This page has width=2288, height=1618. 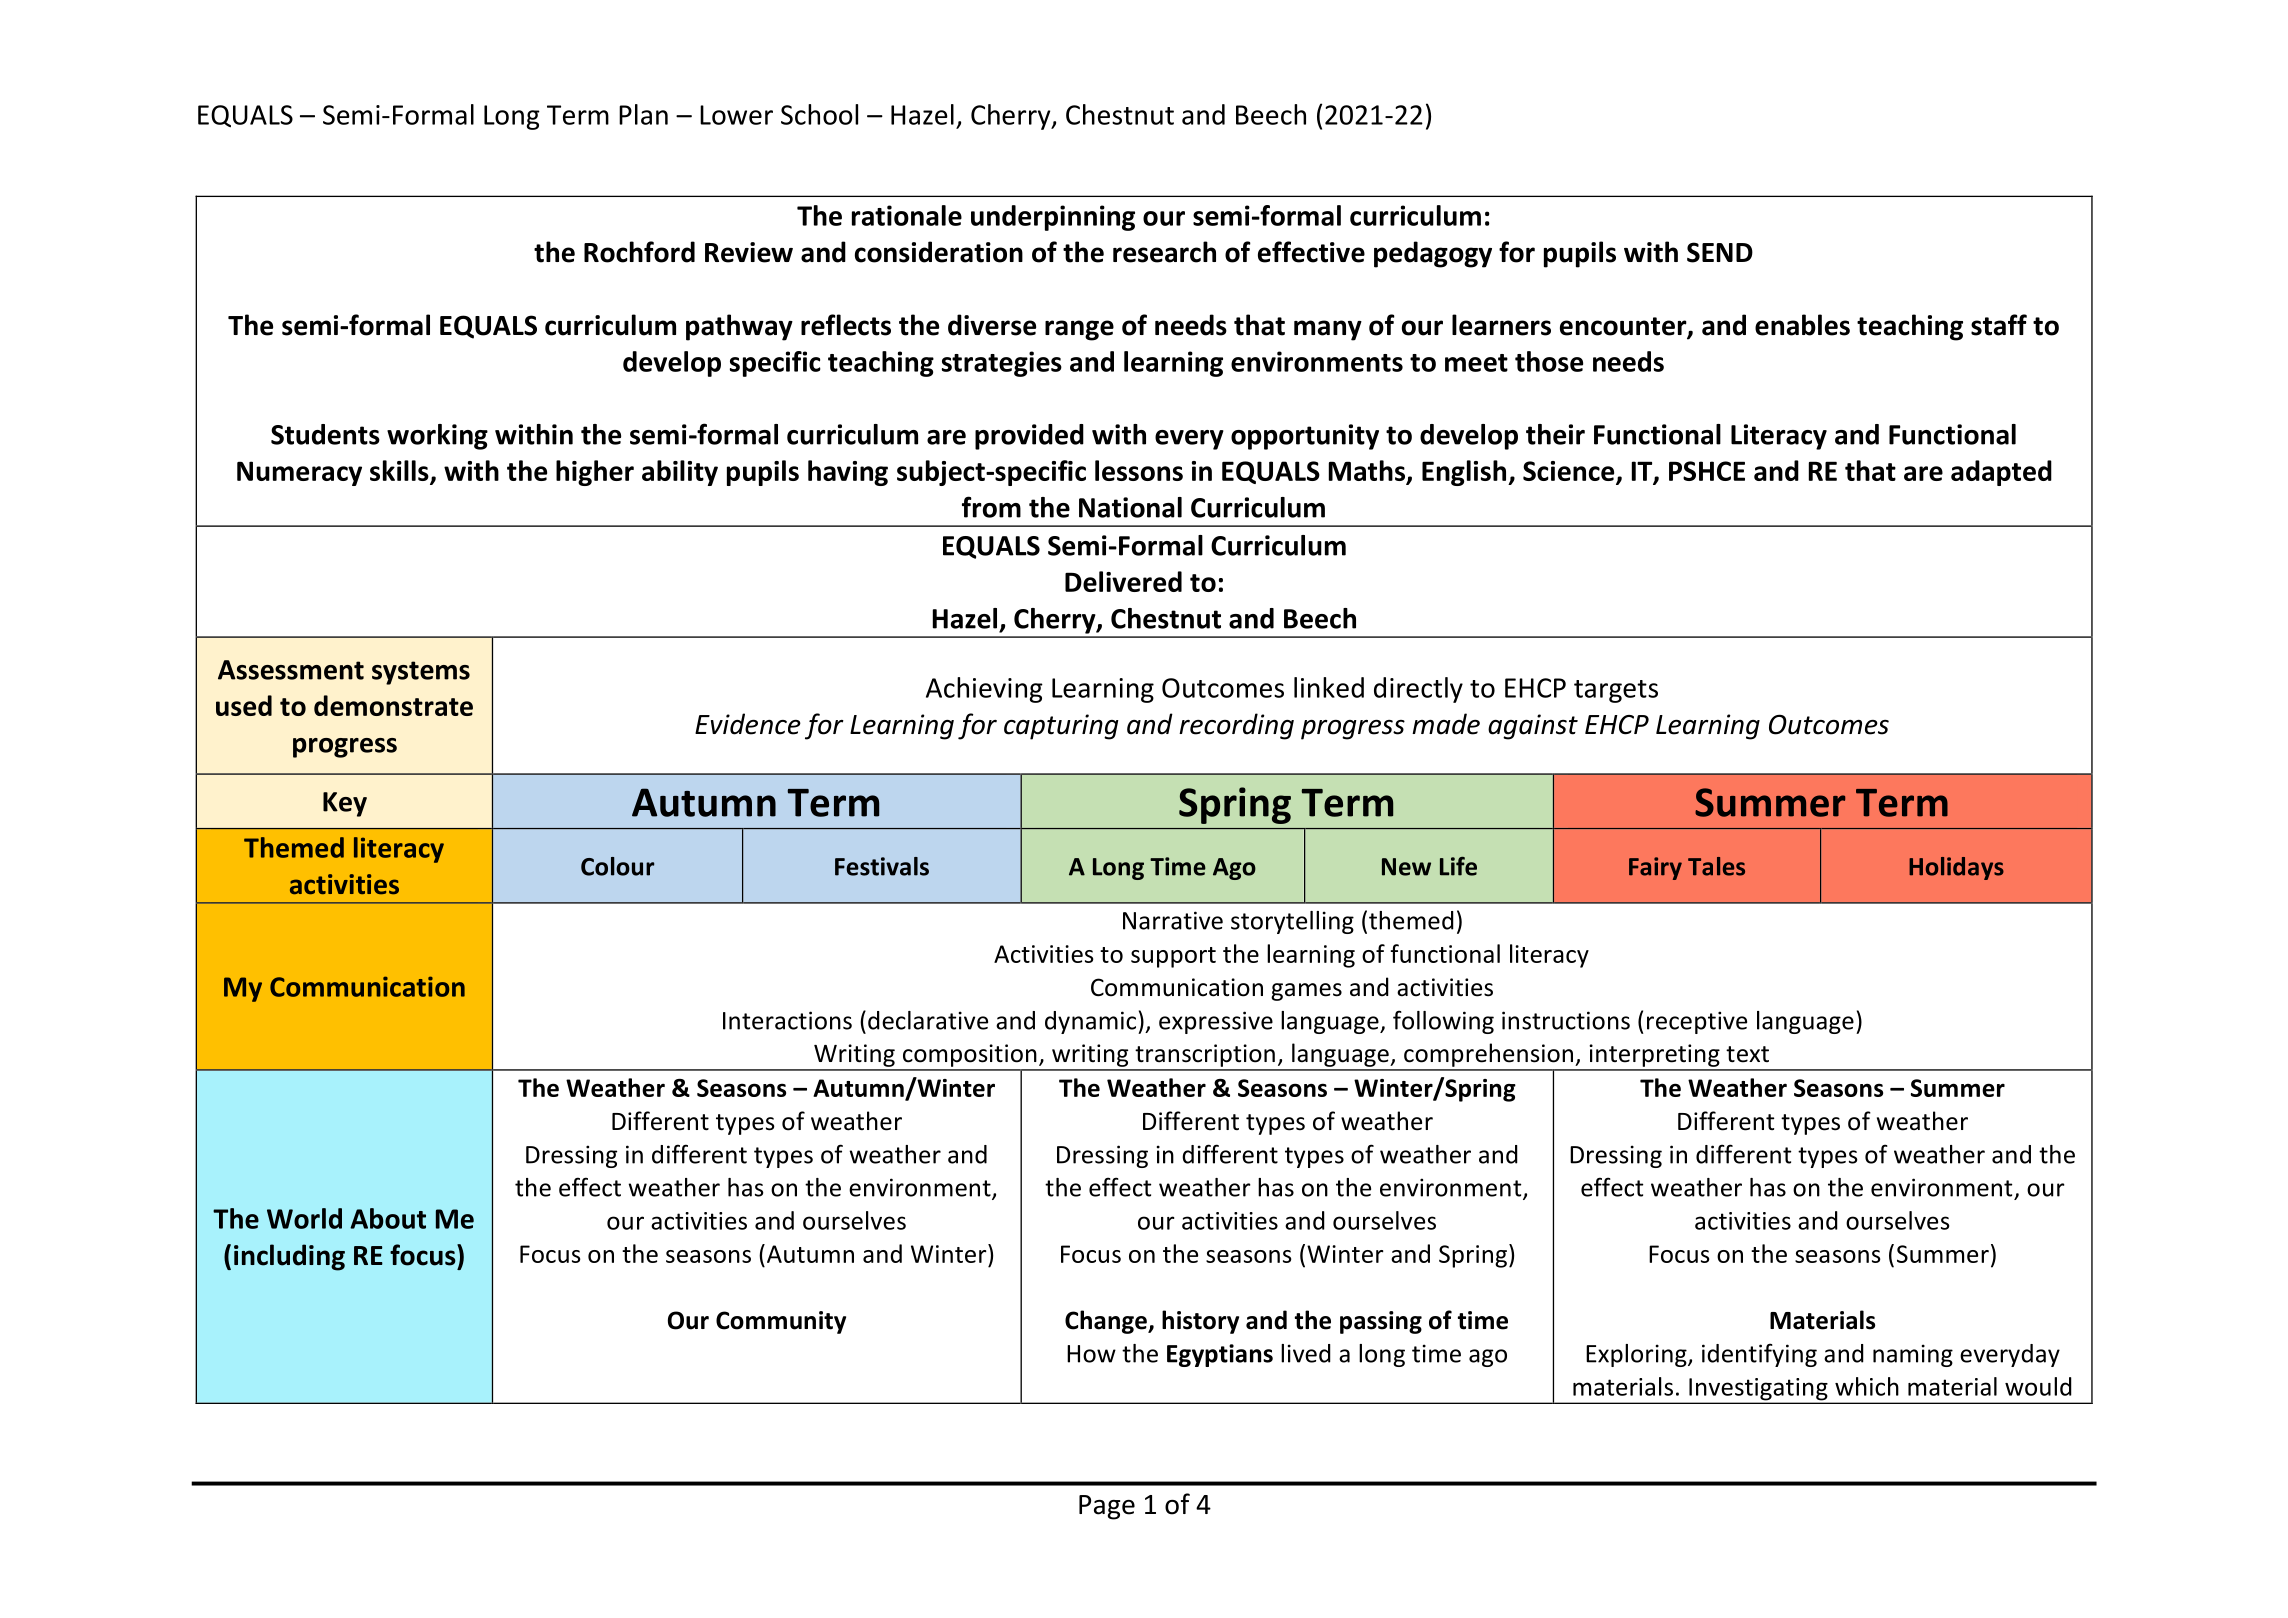 What do you see at coordinates (781, 1322) in the page?
I see `Community` at bounding box center [781, 1322].
